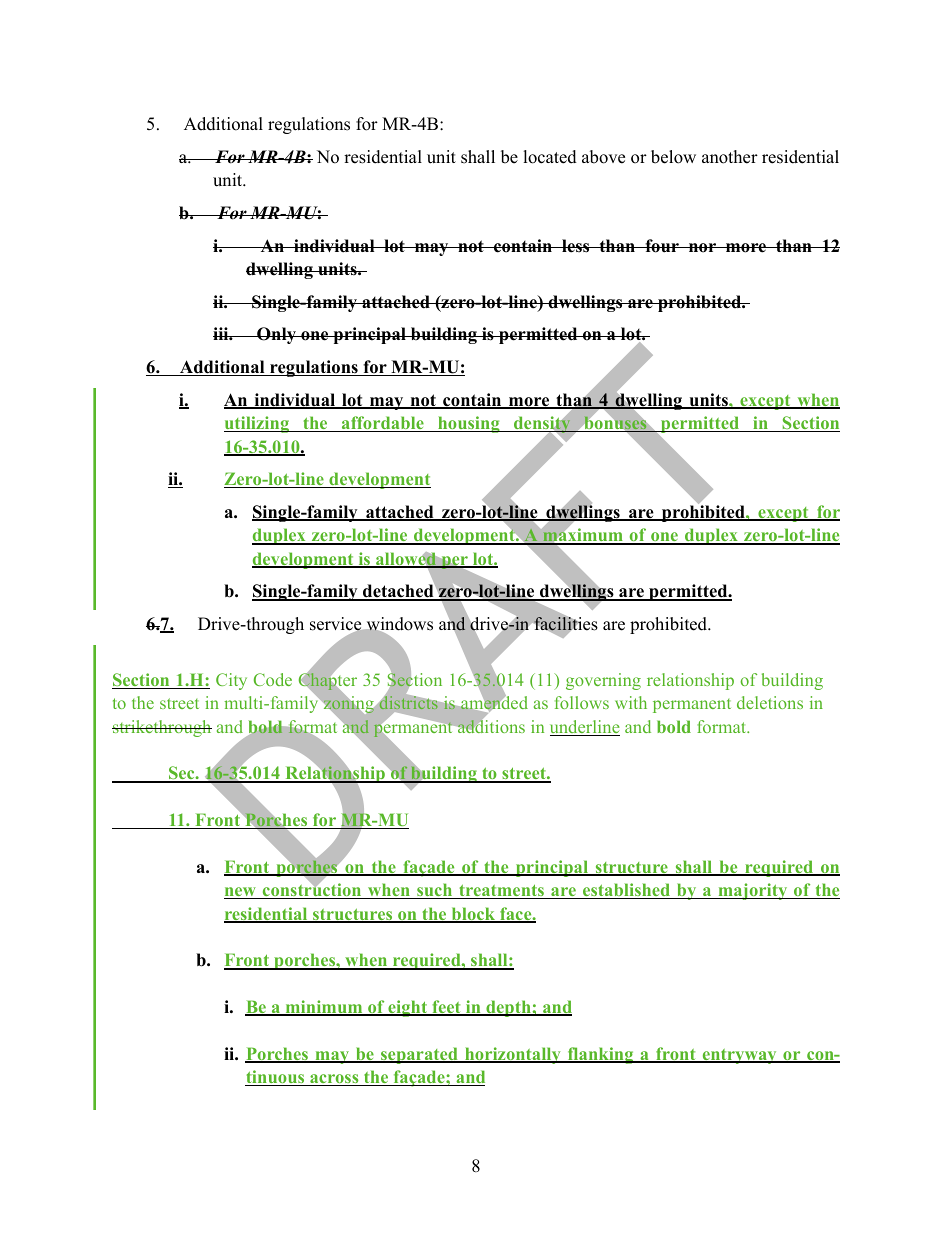 The height and width of the document is (1233, 952). I want to click on entryway, so click(739, 1056).
